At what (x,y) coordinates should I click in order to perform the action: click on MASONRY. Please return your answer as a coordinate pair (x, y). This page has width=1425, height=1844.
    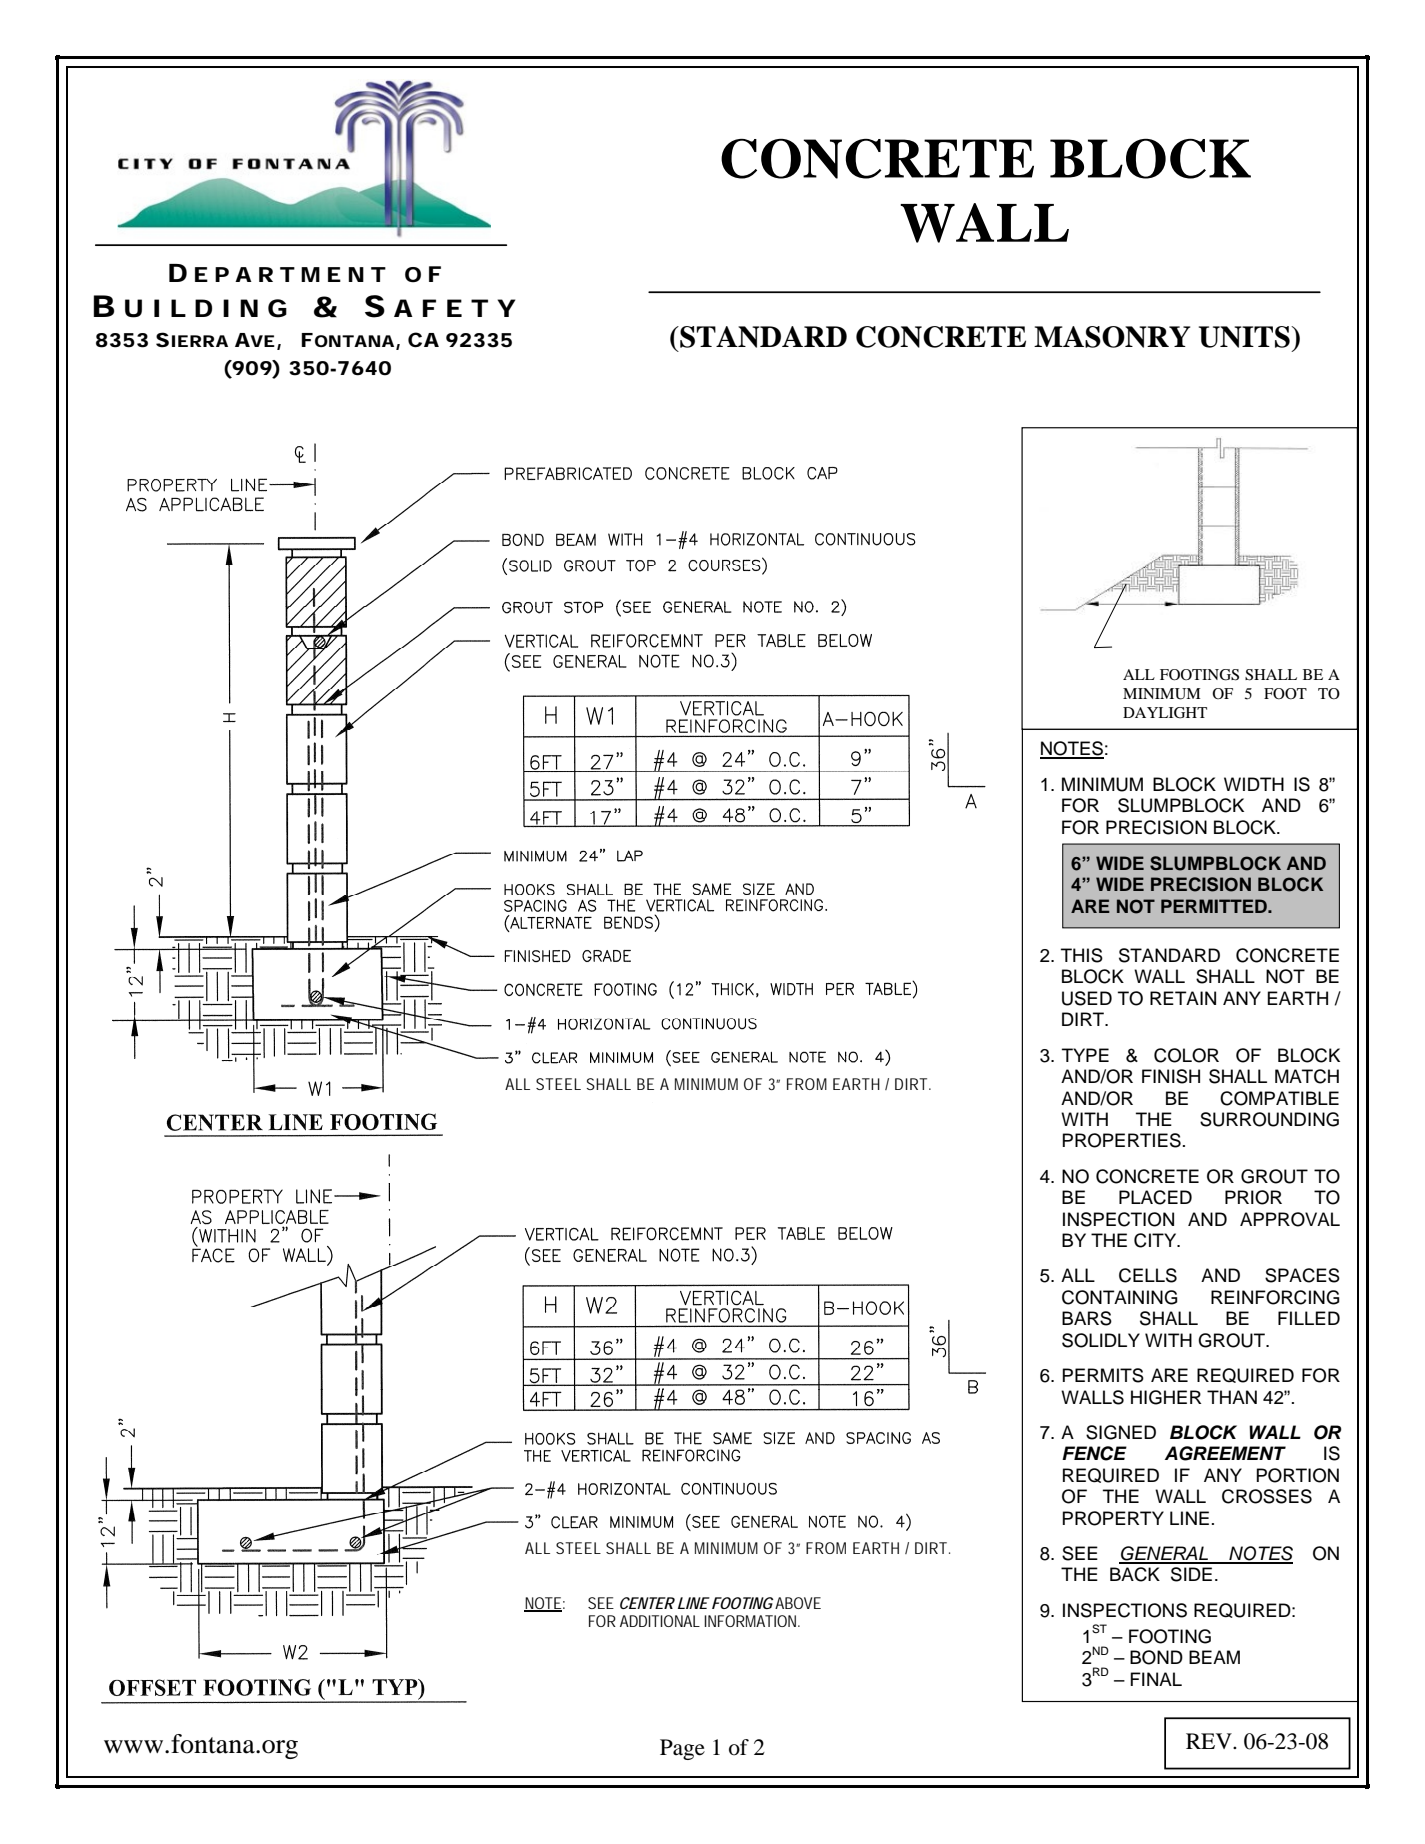
    Looking at the image, I should click on (1112, 337).
